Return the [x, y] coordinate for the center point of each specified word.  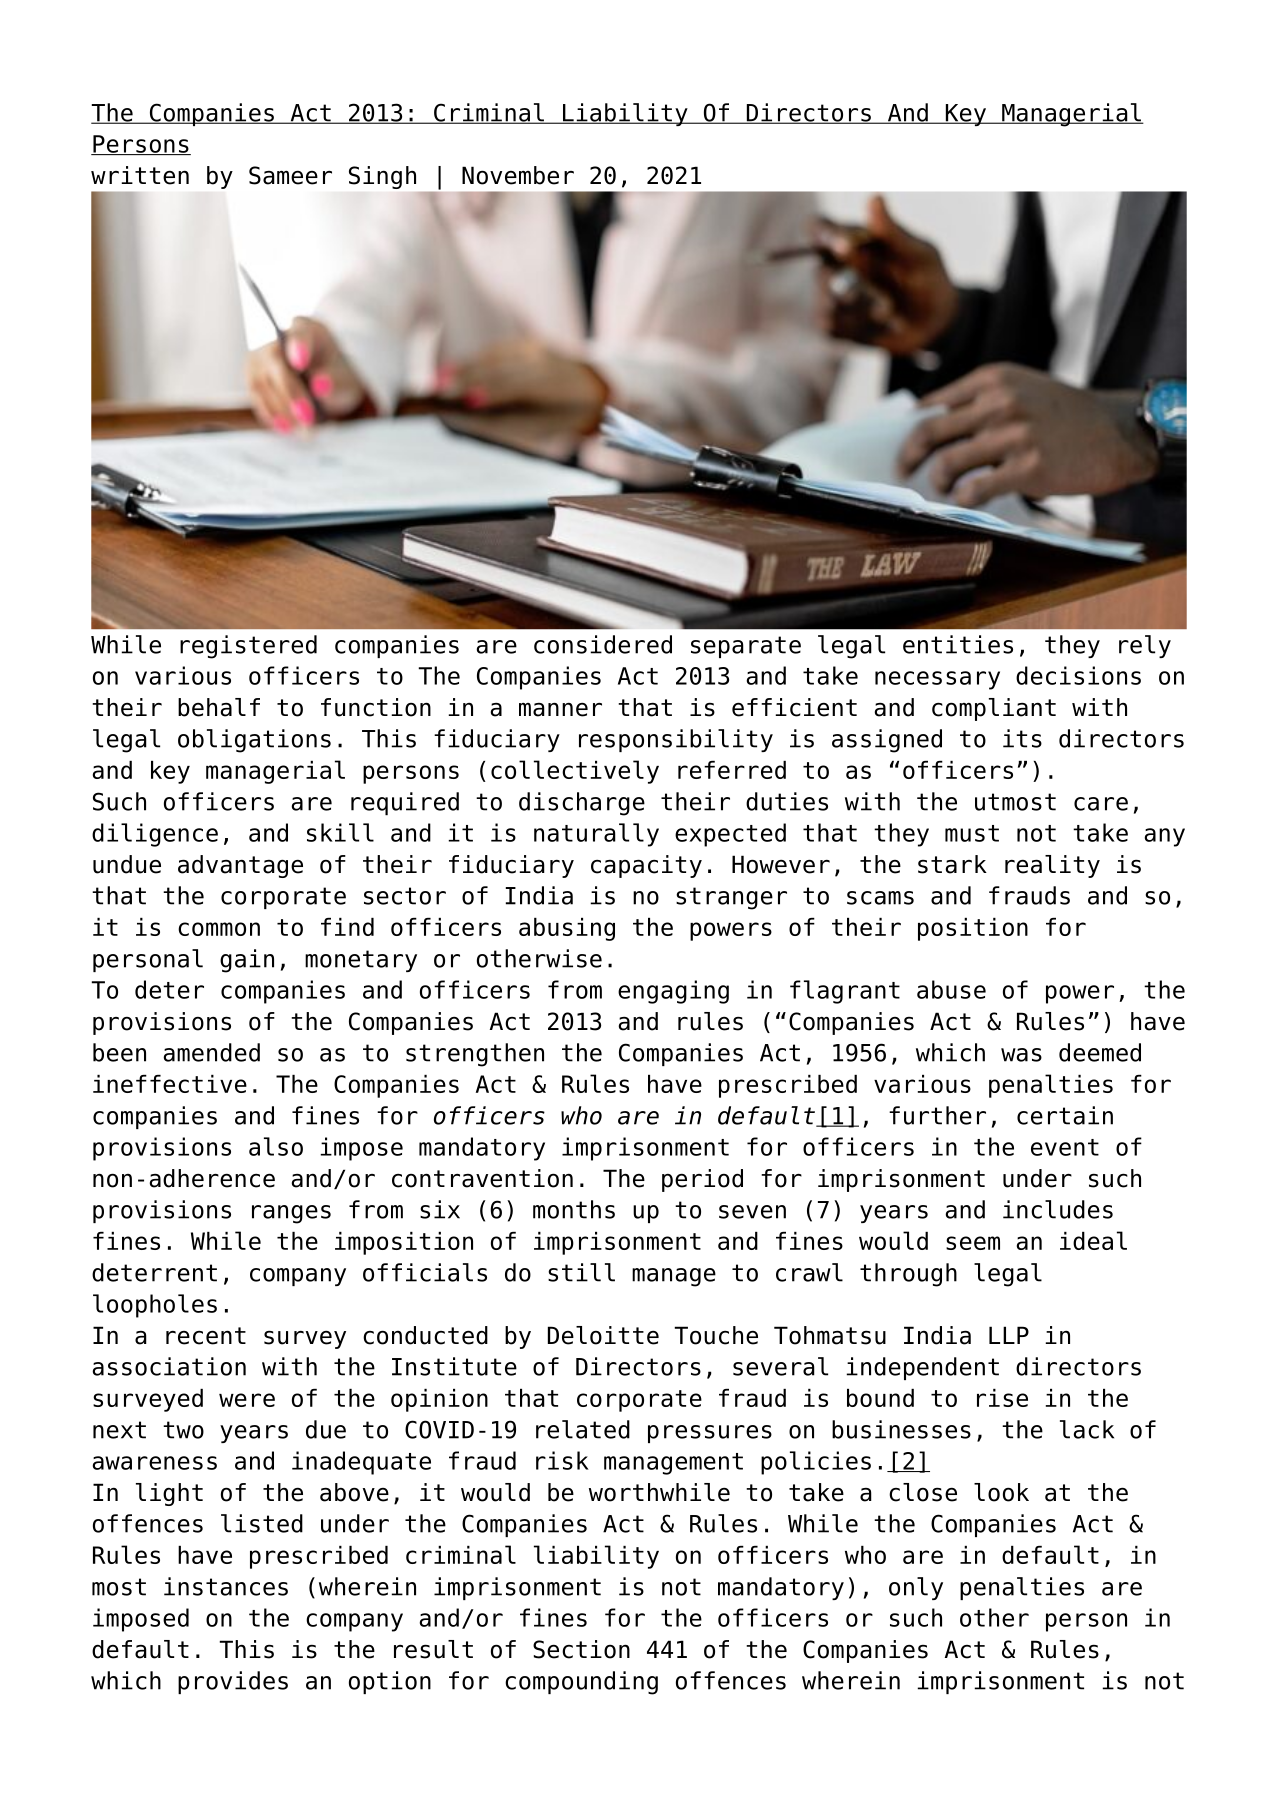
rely [1145, 646]
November [518, 175]
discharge [582, 804]
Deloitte [603, 1335]
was [1021, 1055]
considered [603, 644]
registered [248, 647]
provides [233, 1682]
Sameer [290, 175]
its [1022, 738]
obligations [254, 741]
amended [211, 1052]
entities [958, 644]
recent [206, 1336]
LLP [1009, 1335]
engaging [673, 992]
